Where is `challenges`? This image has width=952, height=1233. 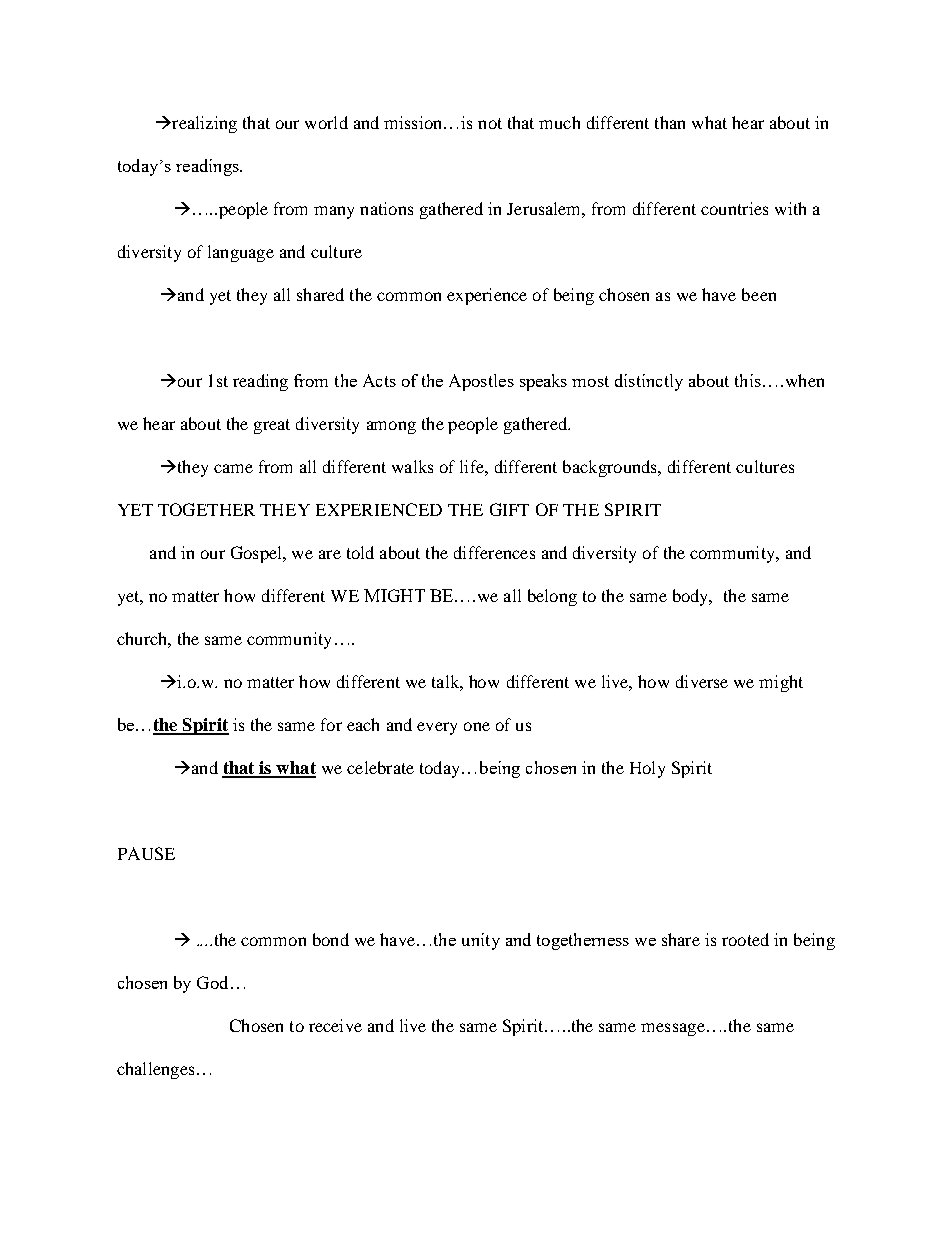 challenges is located at coordinates (155, 1070).
